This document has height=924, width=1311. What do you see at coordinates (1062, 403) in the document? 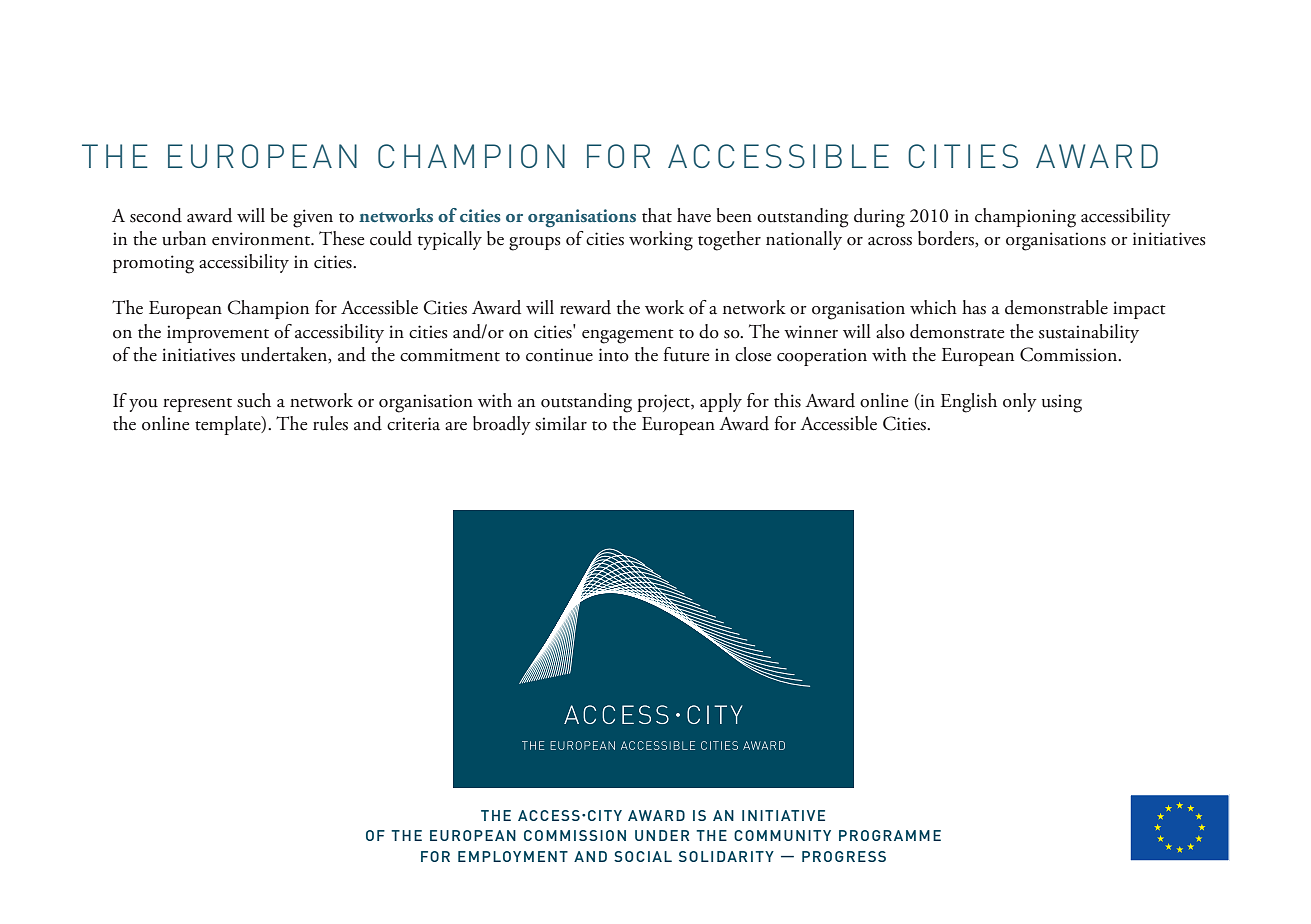
I see `using` at bounding box center [1062, 403].
